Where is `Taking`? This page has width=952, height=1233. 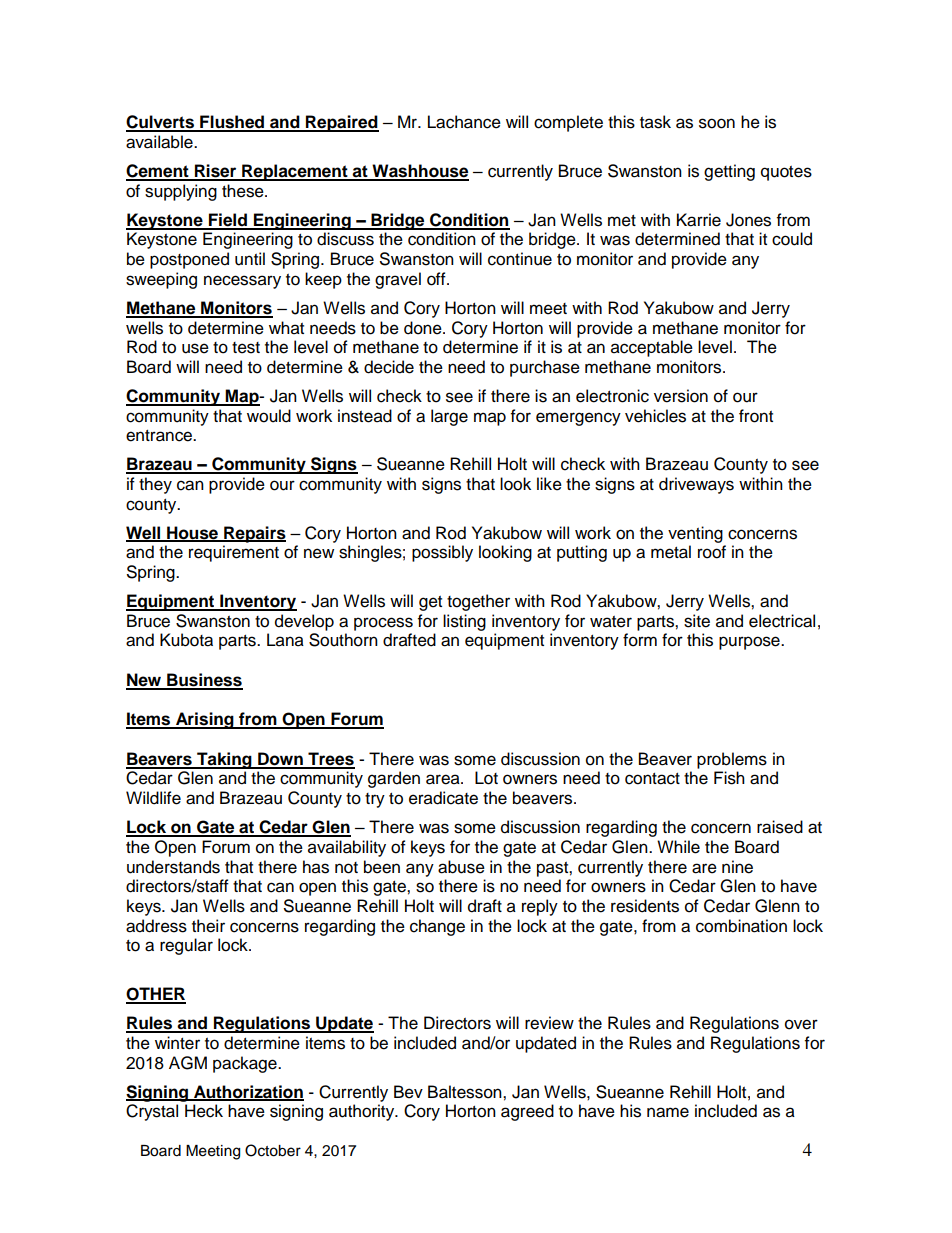
Taking is located at coordinates (224, 760).
